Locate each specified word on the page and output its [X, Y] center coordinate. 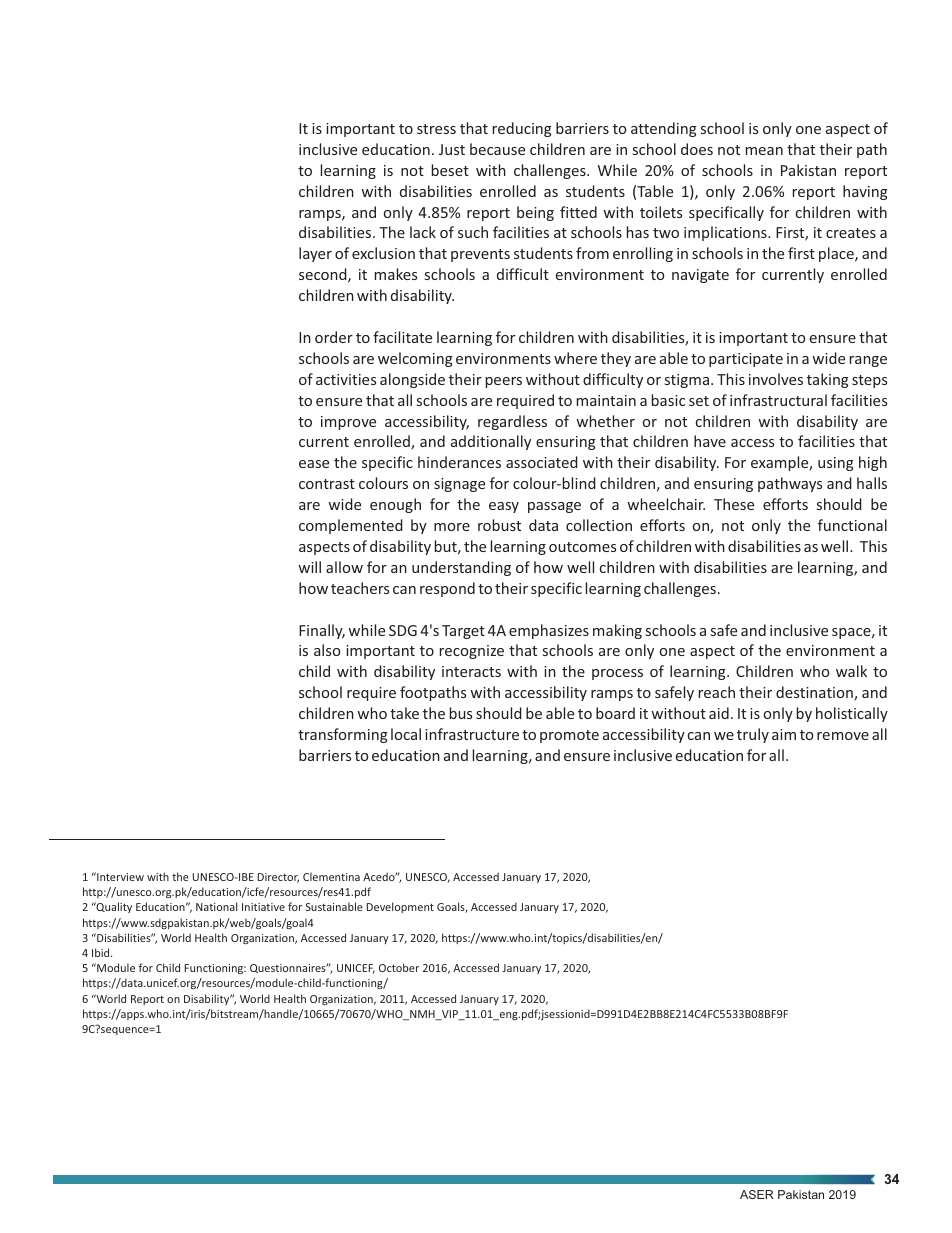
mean [764, 151]
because [497, 149]
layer [315, 254]
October [399, 967]
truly [753, 735]
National [216, 906]
